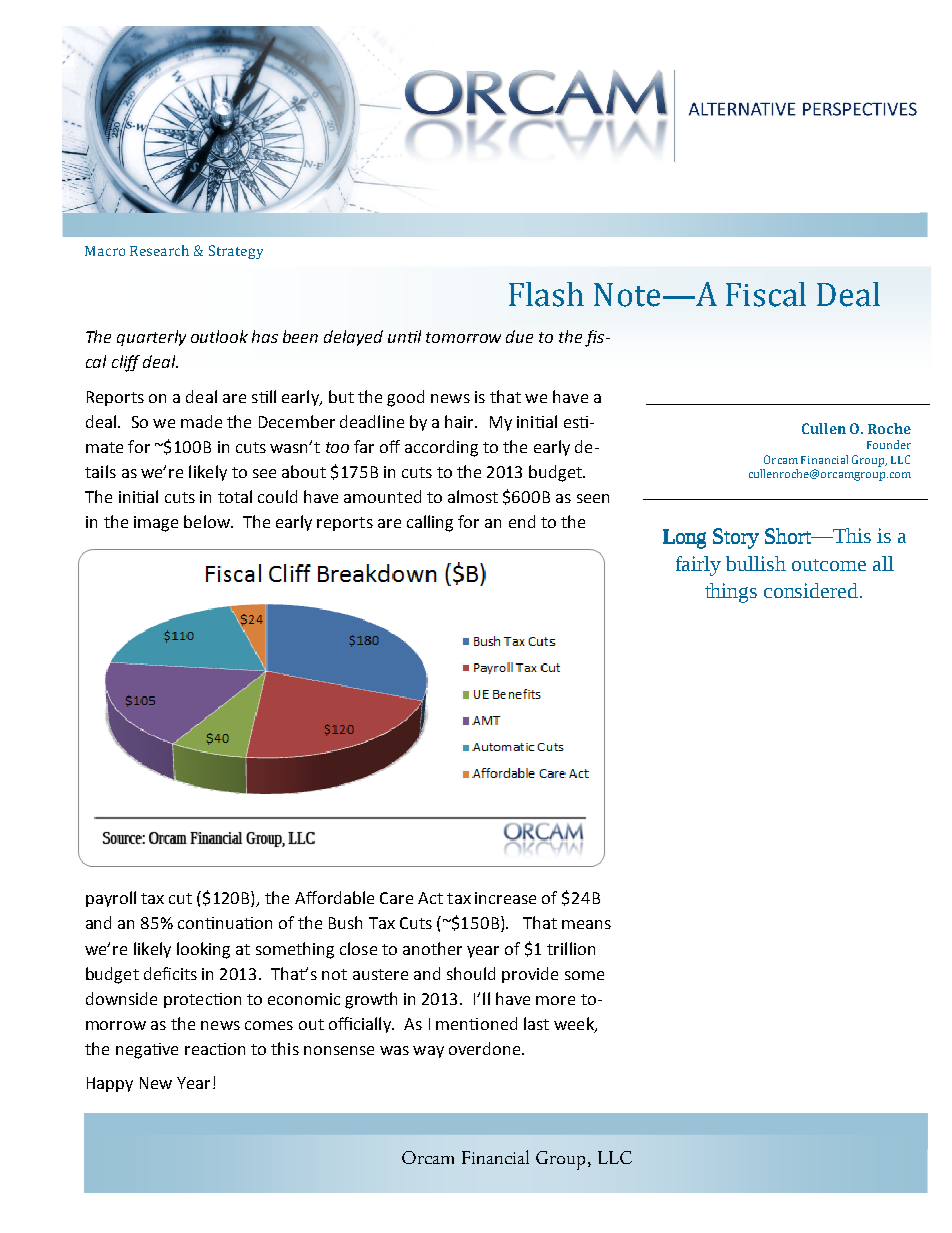 Image resolution: width=952 pixels, height=1233 pixels. I want to click on considered, so click(812, 590).
